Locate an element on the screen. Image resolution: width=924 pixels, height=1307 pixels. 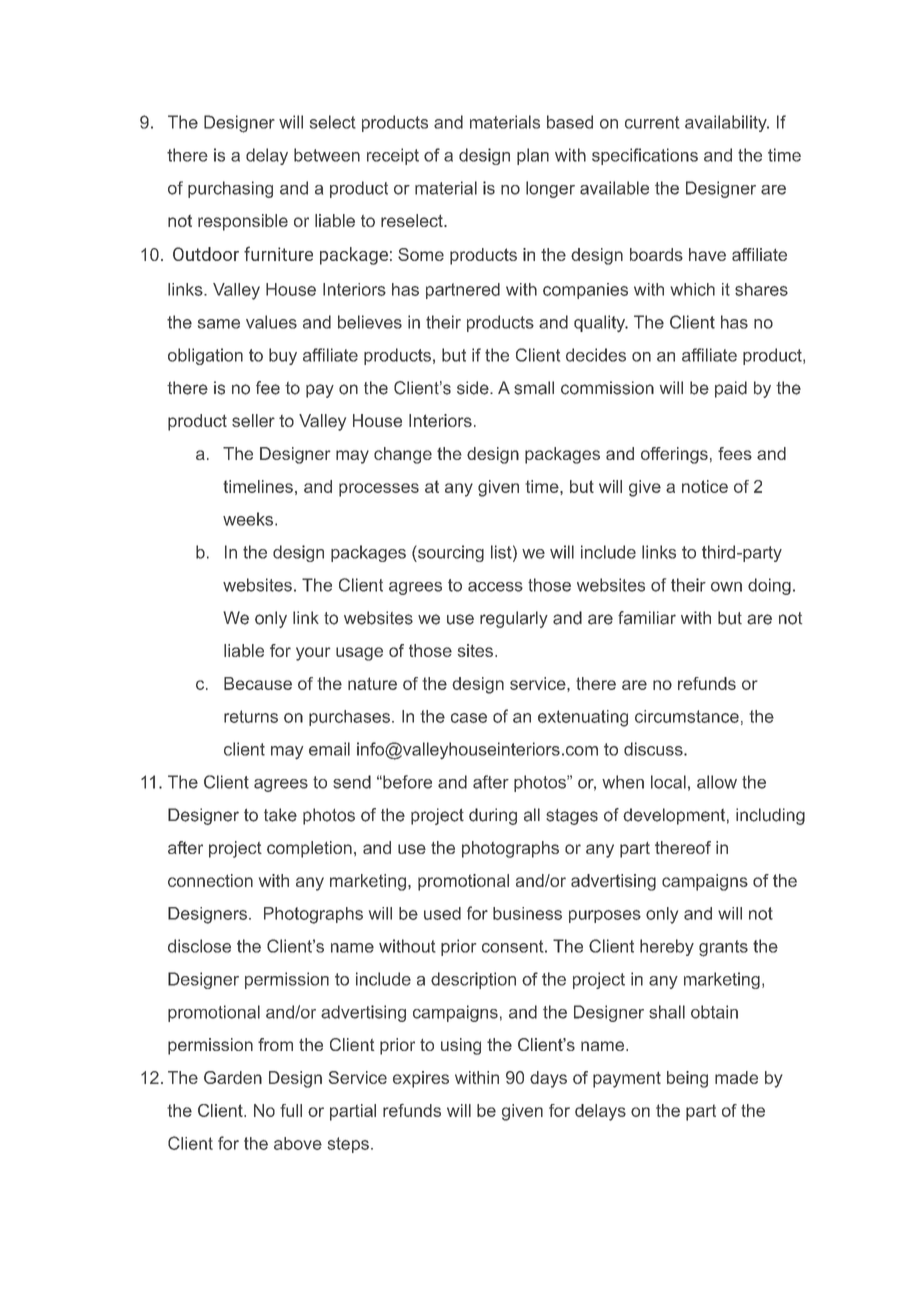
availability is located at coordinates (727, 123).
